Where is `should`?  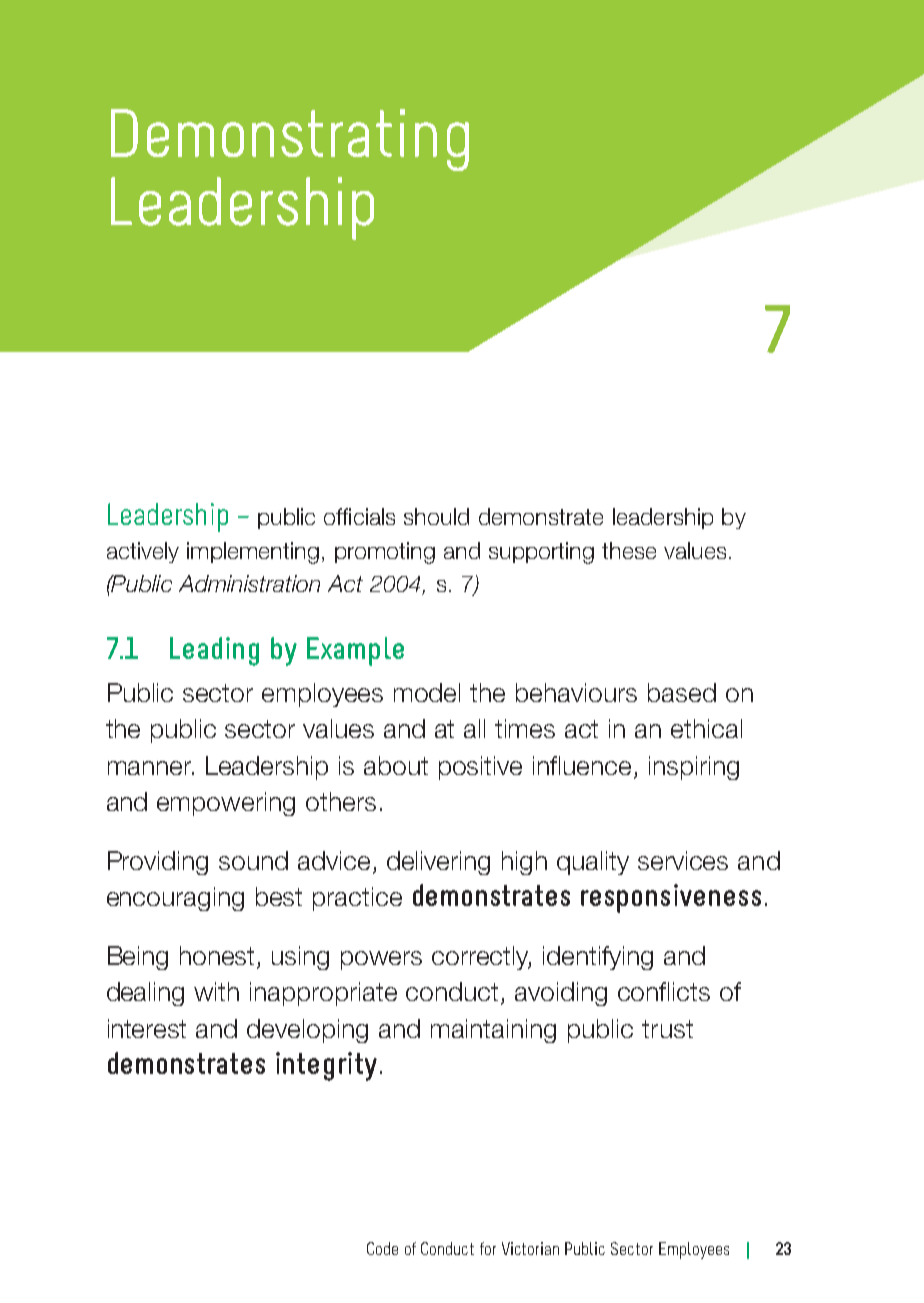
should is located at coordinates (436, 516).
